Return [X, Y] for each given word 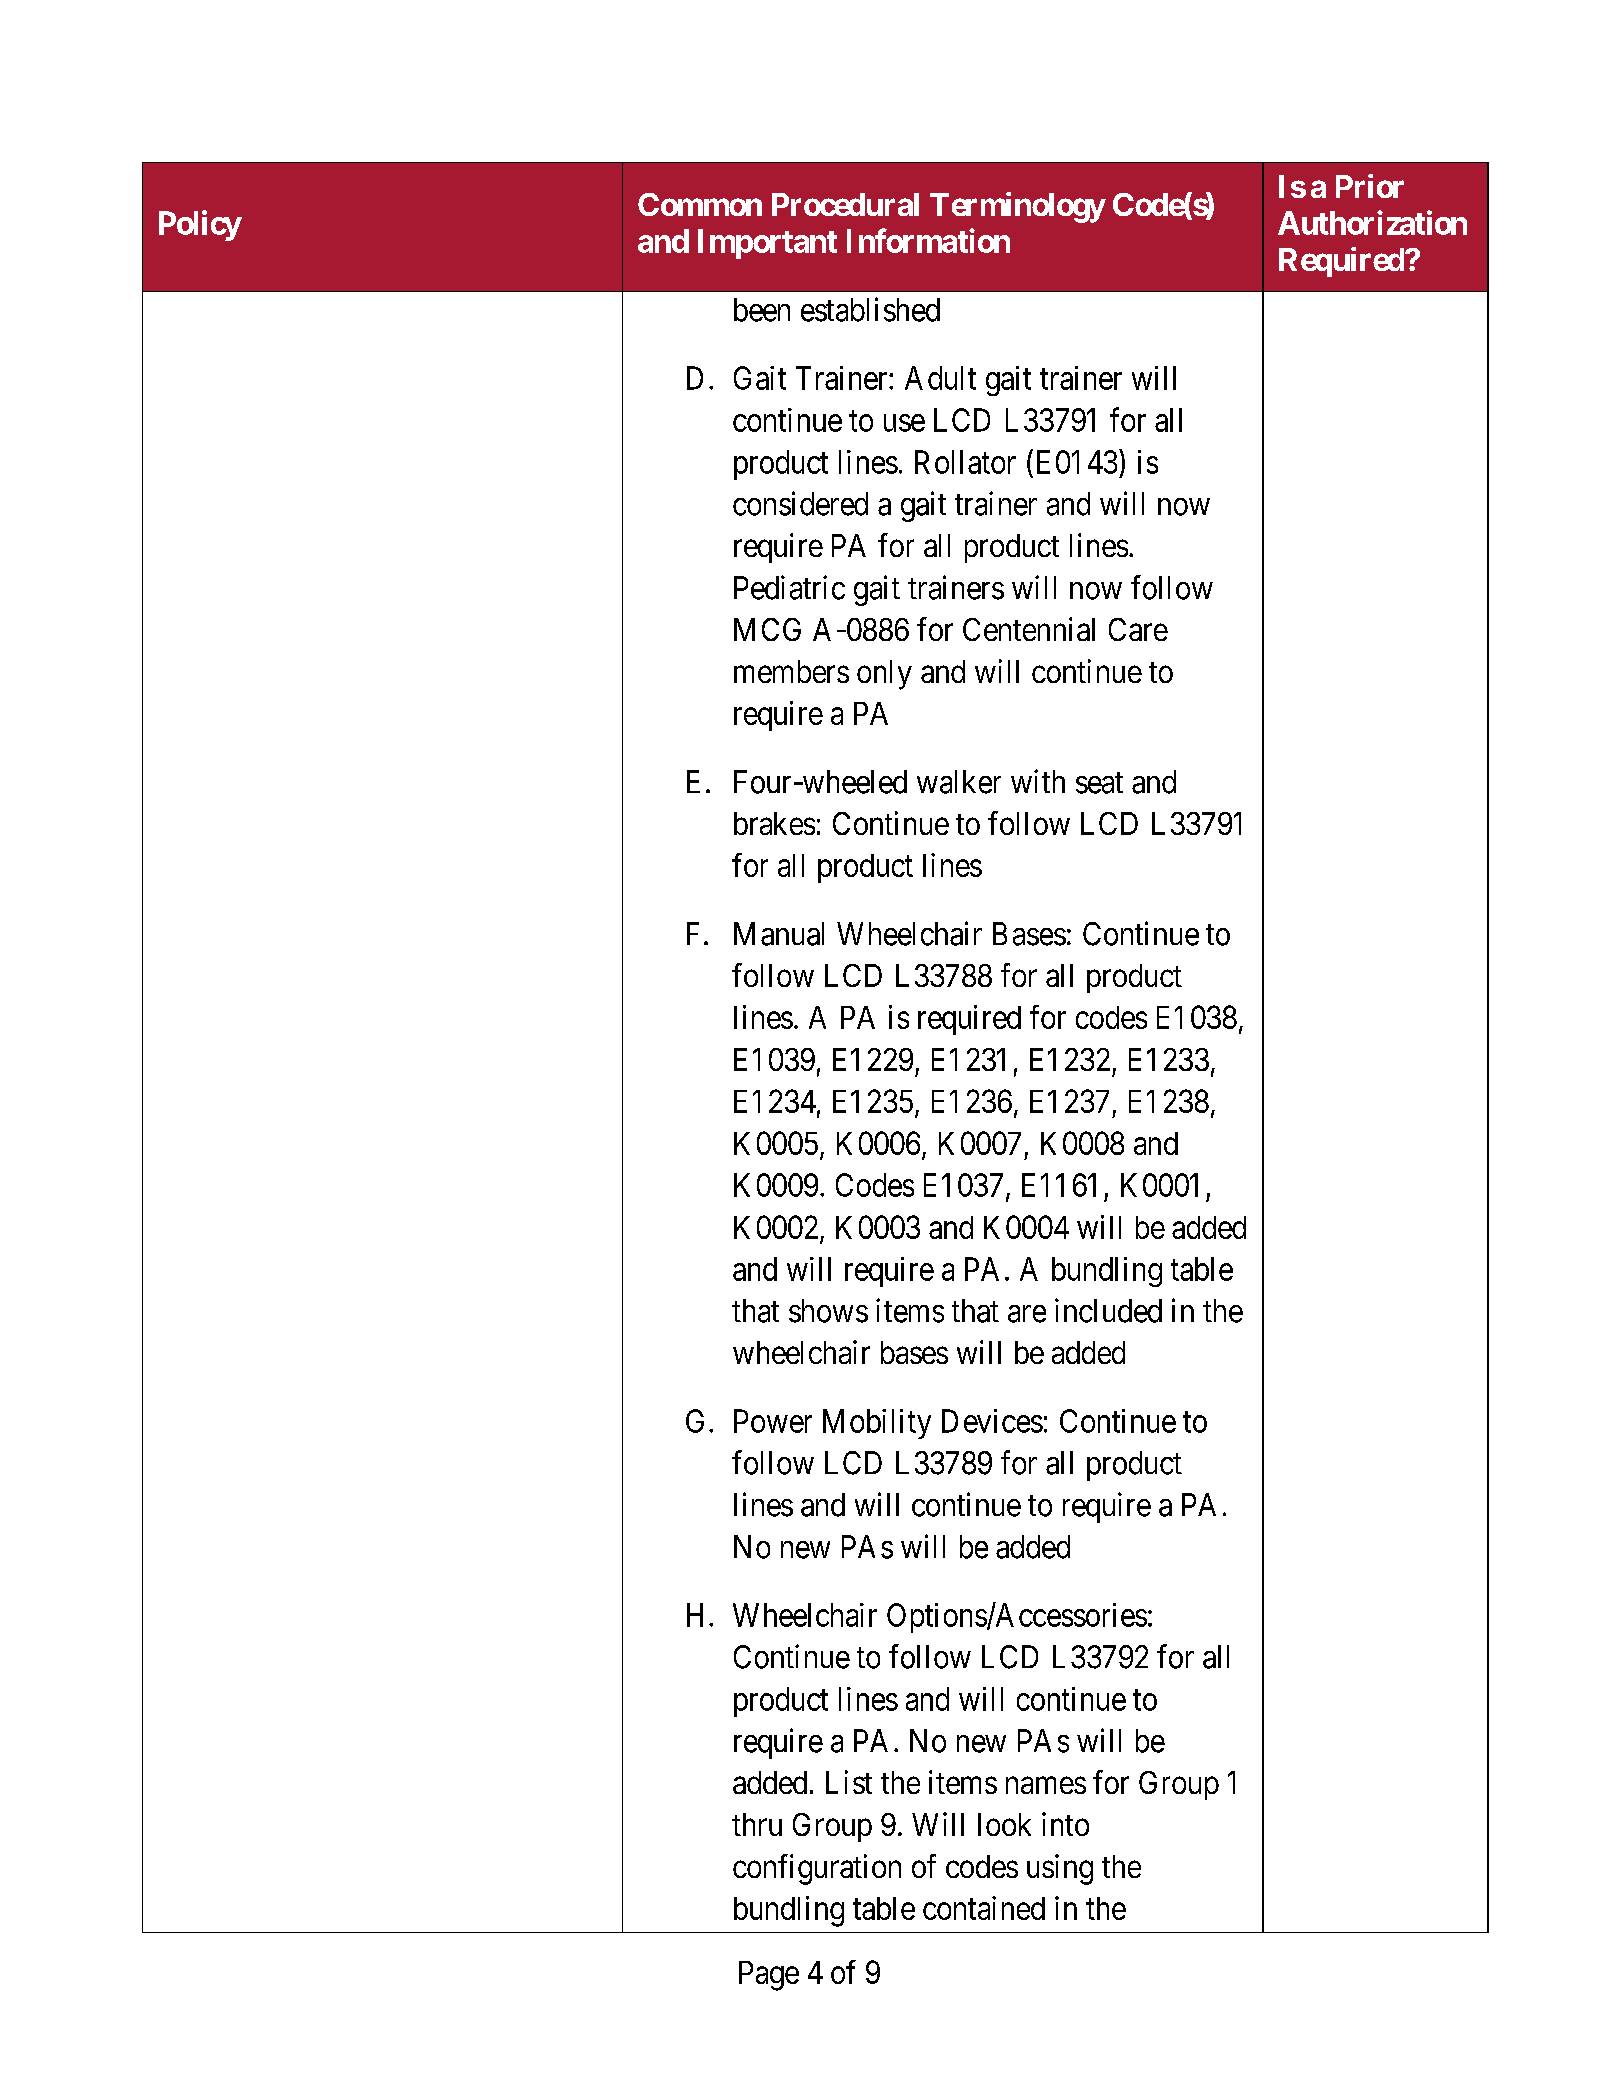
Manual [779, 934]
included [1108, 1310]
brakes [774, 823]
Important [767, 244]
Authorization [1372, 222]
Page [769, 1976]
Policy [200, 225]
